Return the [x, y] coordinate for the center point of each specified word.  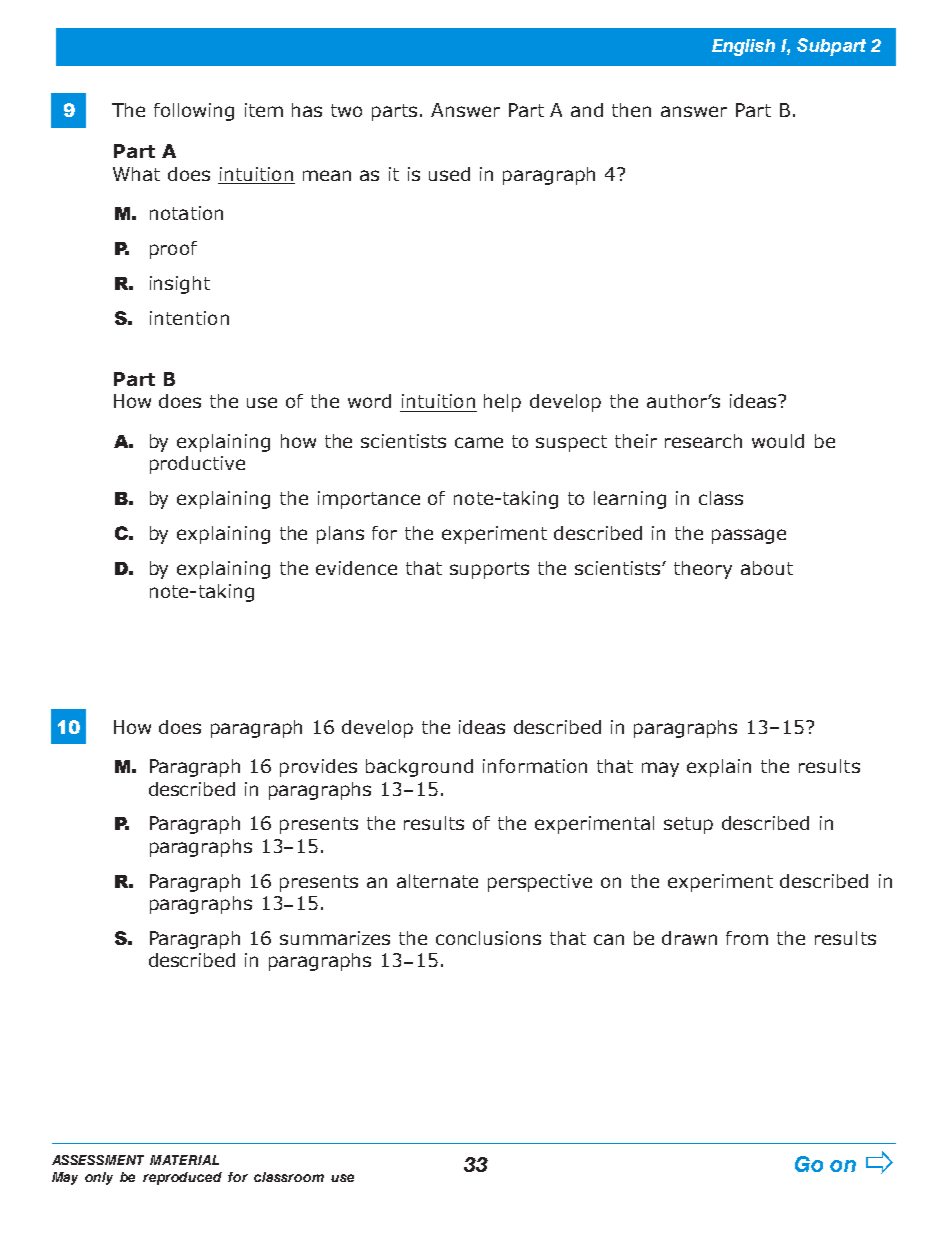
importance [369, 500]
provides [318, 768]
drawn [689, 938]
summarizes [335, 938]
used [449, 174]
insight [180, 285]
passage [749, 536]
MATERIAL [184, 1160]
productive [197, 465]
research [703, 441]
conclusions [488, 938]
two [346, 110]
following [194, 112]
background [419, 768]
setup [688, 825]
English [743, 47]
